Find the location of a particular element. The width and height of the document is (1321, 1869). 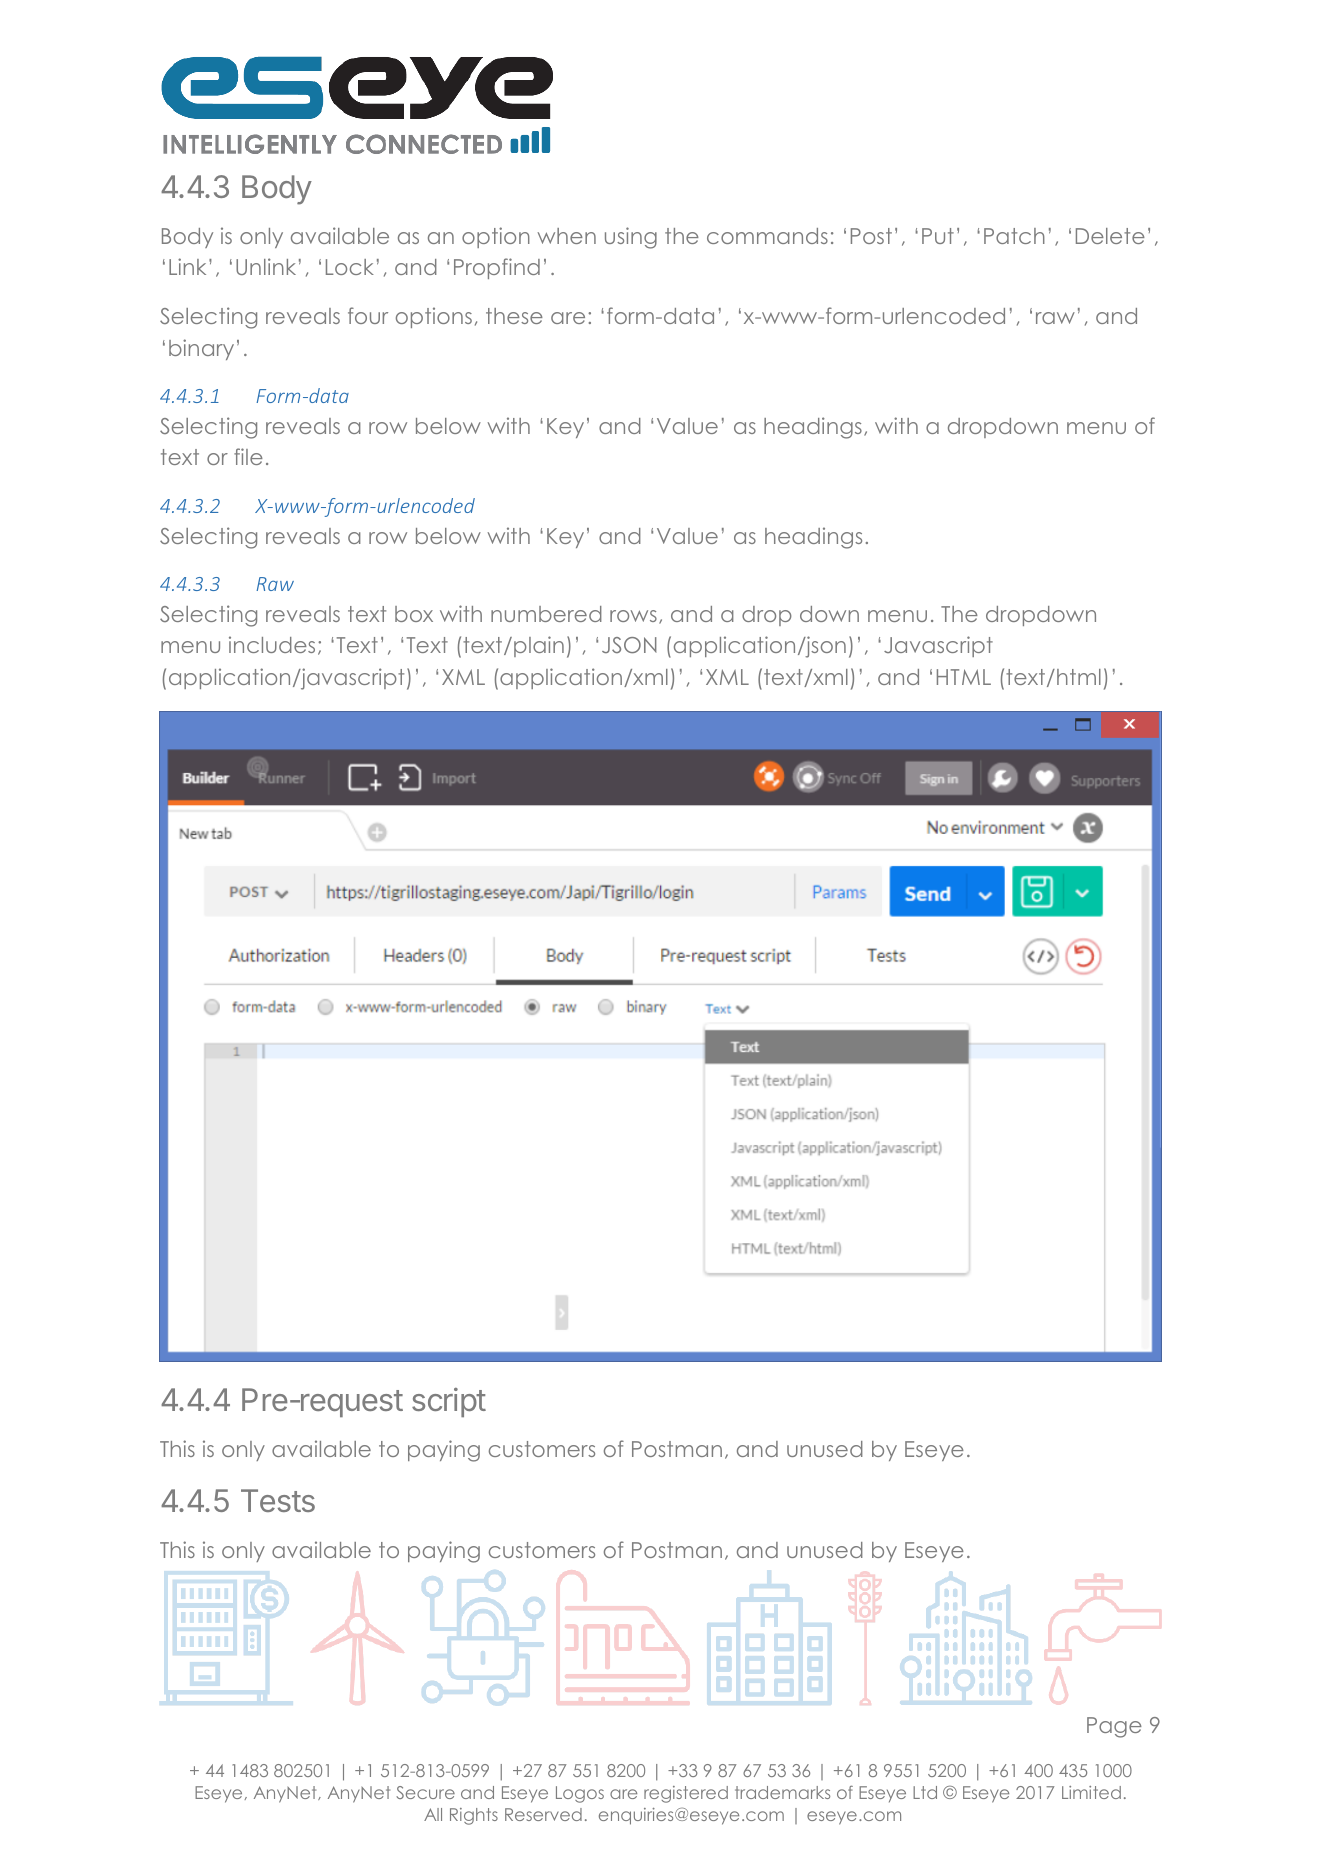

includes is located at coordinates (272, 644).
